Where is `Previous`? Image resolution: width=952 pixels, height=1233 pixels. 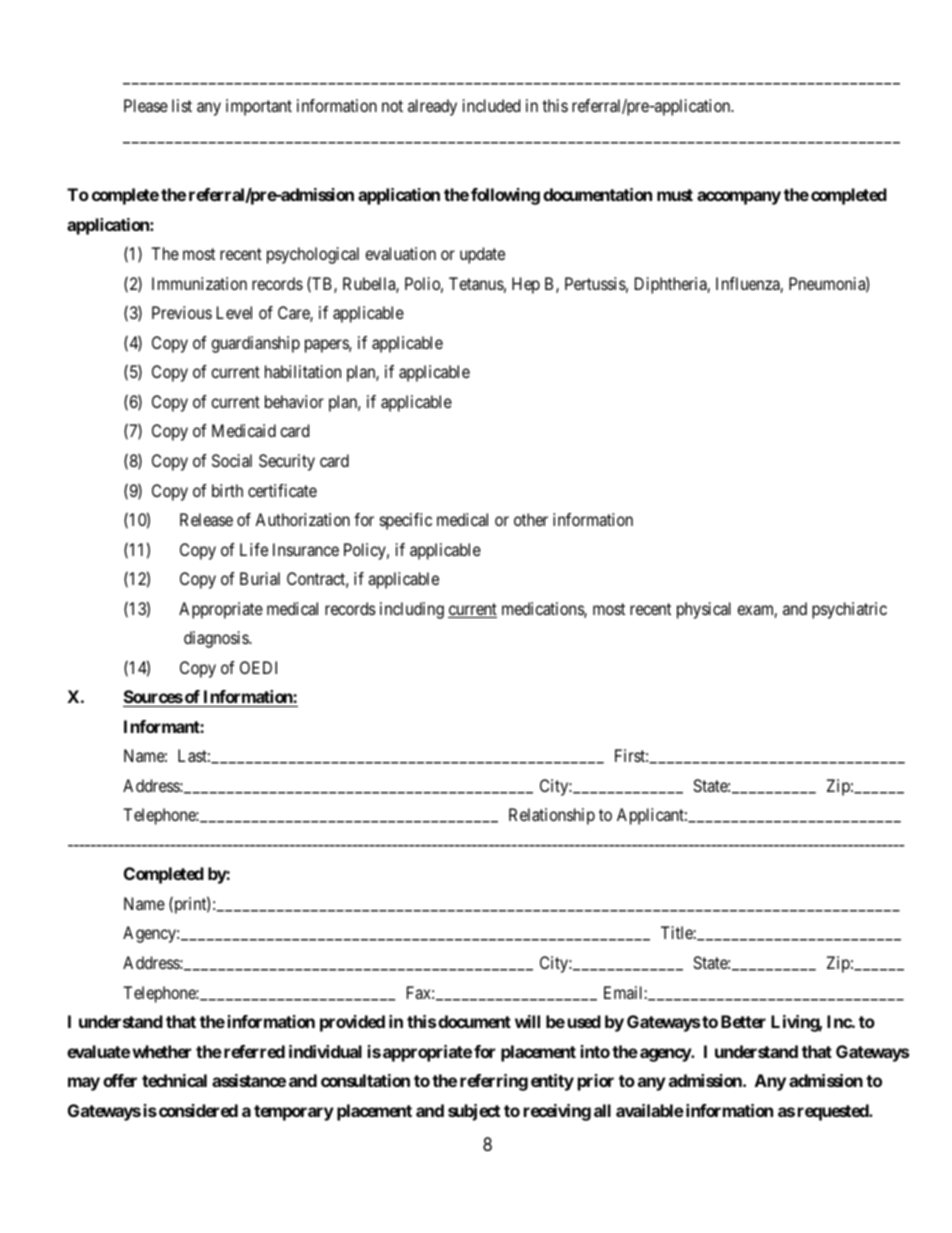
Previous is located at coordinates (182, 312).
